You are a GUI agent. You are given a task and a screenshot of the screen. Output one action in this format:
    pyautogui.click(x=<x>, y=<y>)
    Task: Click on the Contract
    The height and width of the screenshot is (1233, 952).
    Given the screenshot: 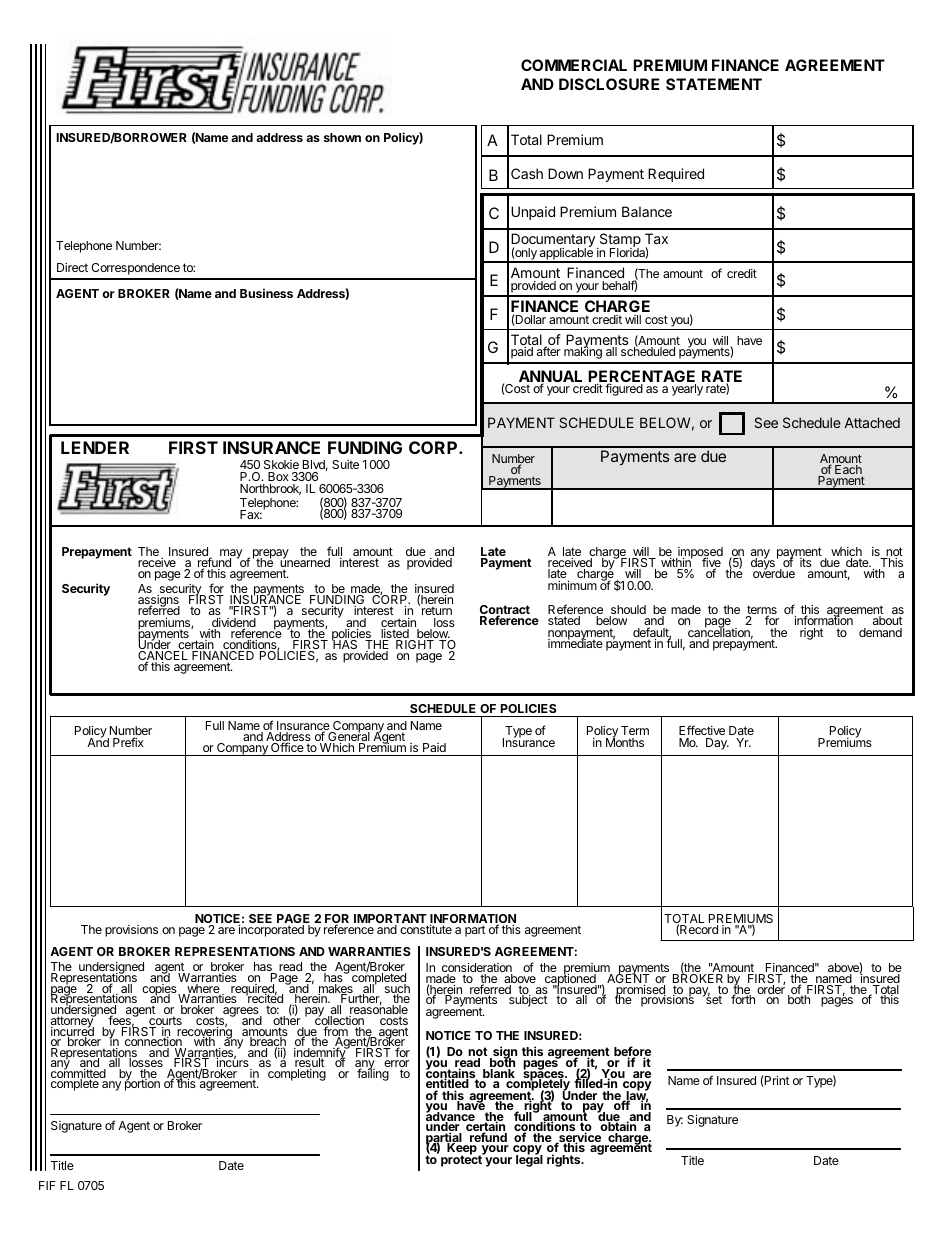 What is the action you would take?
    pyautogui.click(x=505, y=611)
